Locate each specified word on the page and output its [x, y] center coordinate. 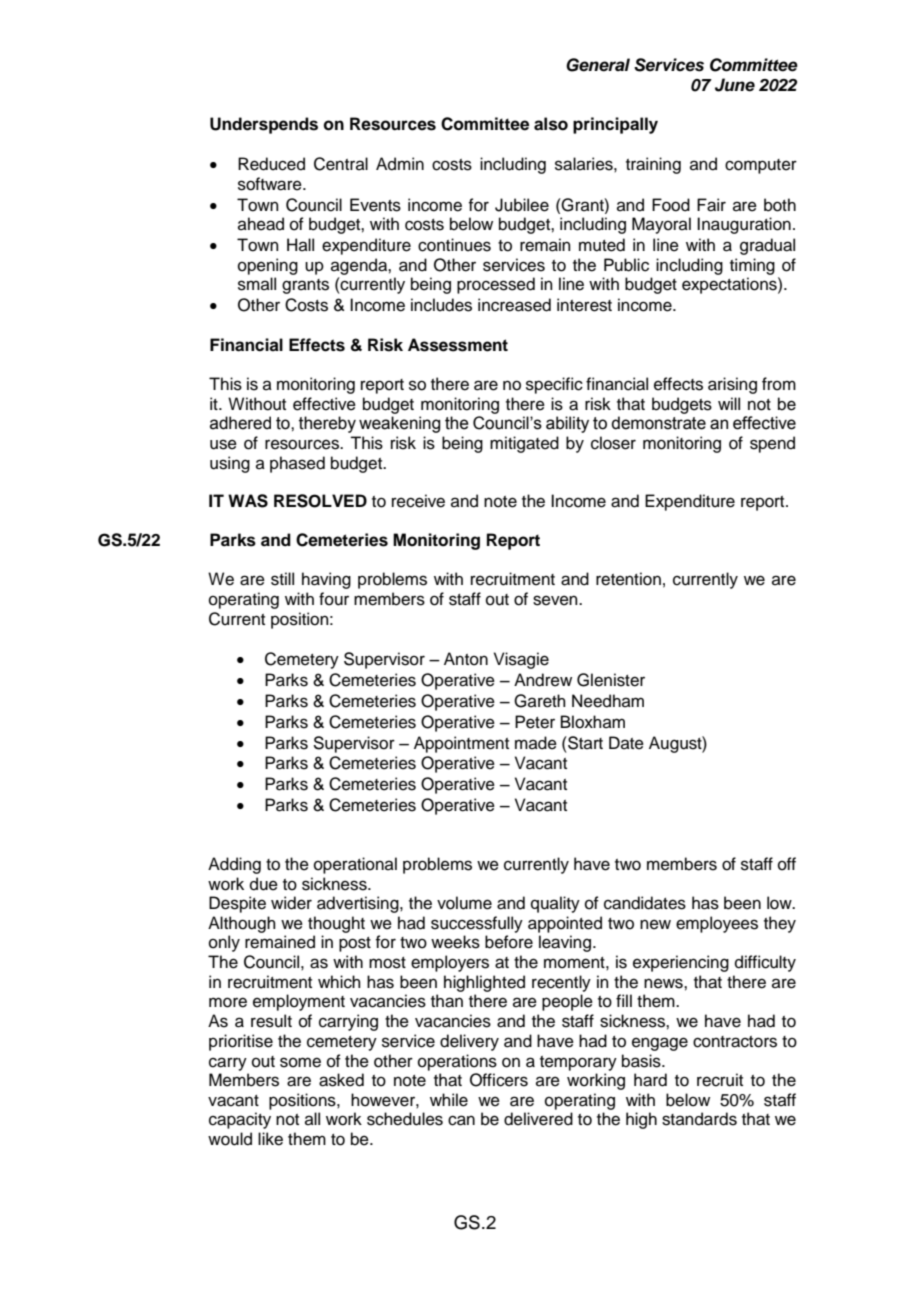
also [551, 124]
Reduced [271, 164]
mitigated [524, 444]
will [729, 403]
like [270, 1139]
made [536, 743]
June [735, 85]
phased [297, 464]
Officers [499, 1080]
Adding [234, 865]
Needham [608, 701]
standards [699, 1119]
